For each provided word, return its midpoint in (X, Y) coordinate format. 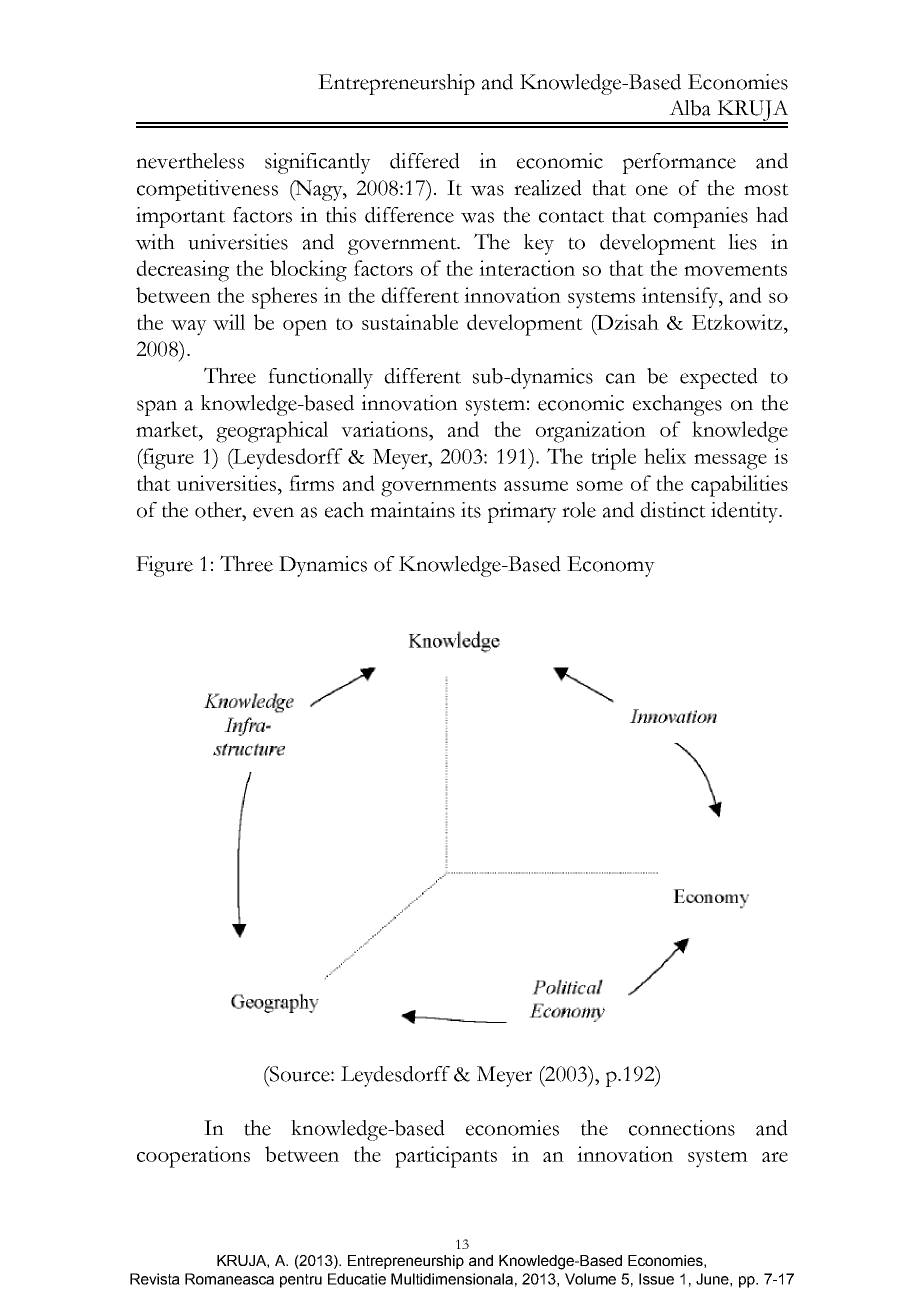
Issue (656, 1279)
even (273, 512)
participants (446, 1157)
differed (425, 161)
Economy (611, 566)
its (471, 510)
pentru (301, 1281)
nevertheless (190, 161)
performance (679, 163)
